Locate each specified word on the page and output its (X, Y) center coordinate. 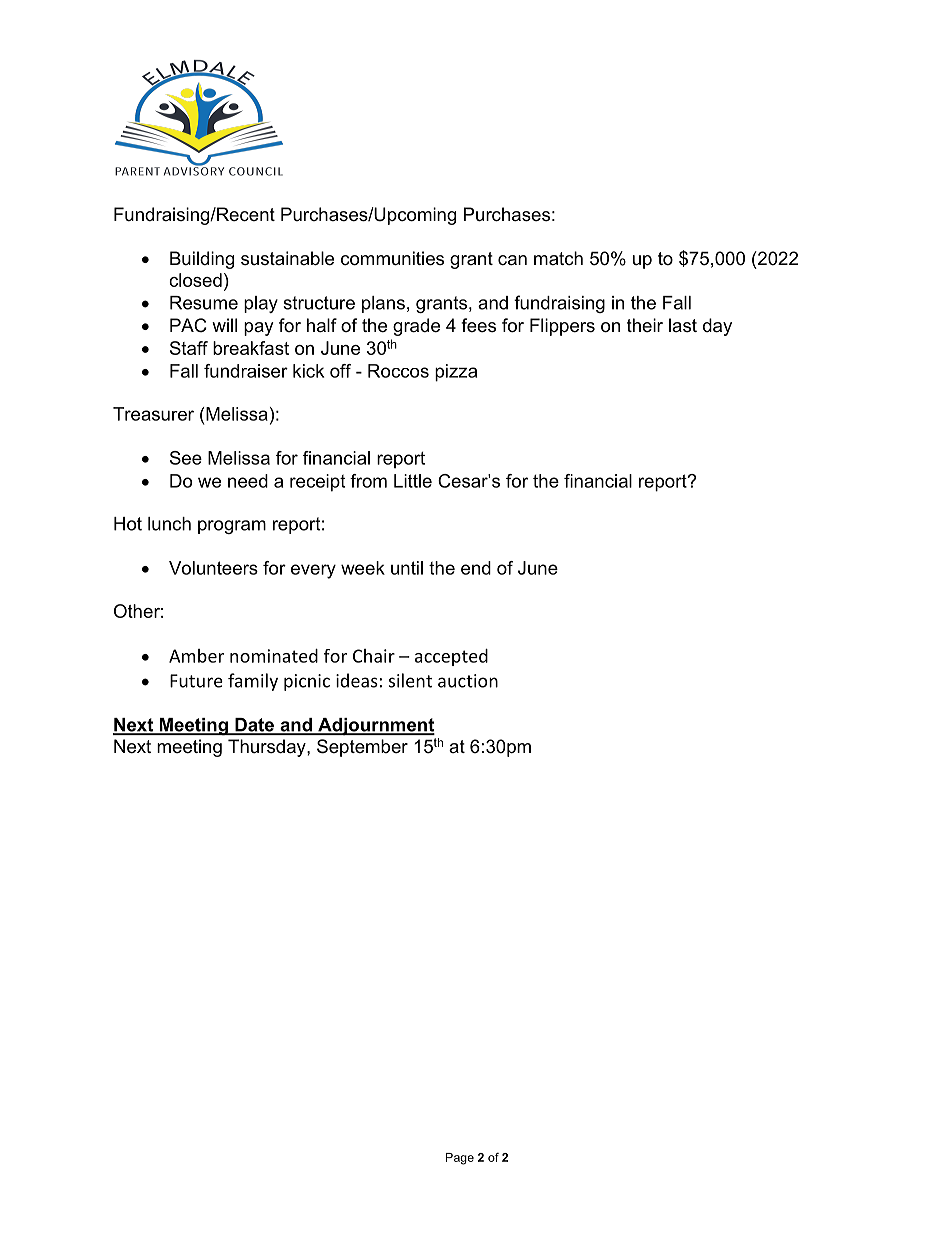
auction (468, 681)
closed (195, 280)
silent (410, 680)
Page (460, 1159)
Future (196, 681)
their (645, 325)
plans (383, 304)
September (362, 748)
